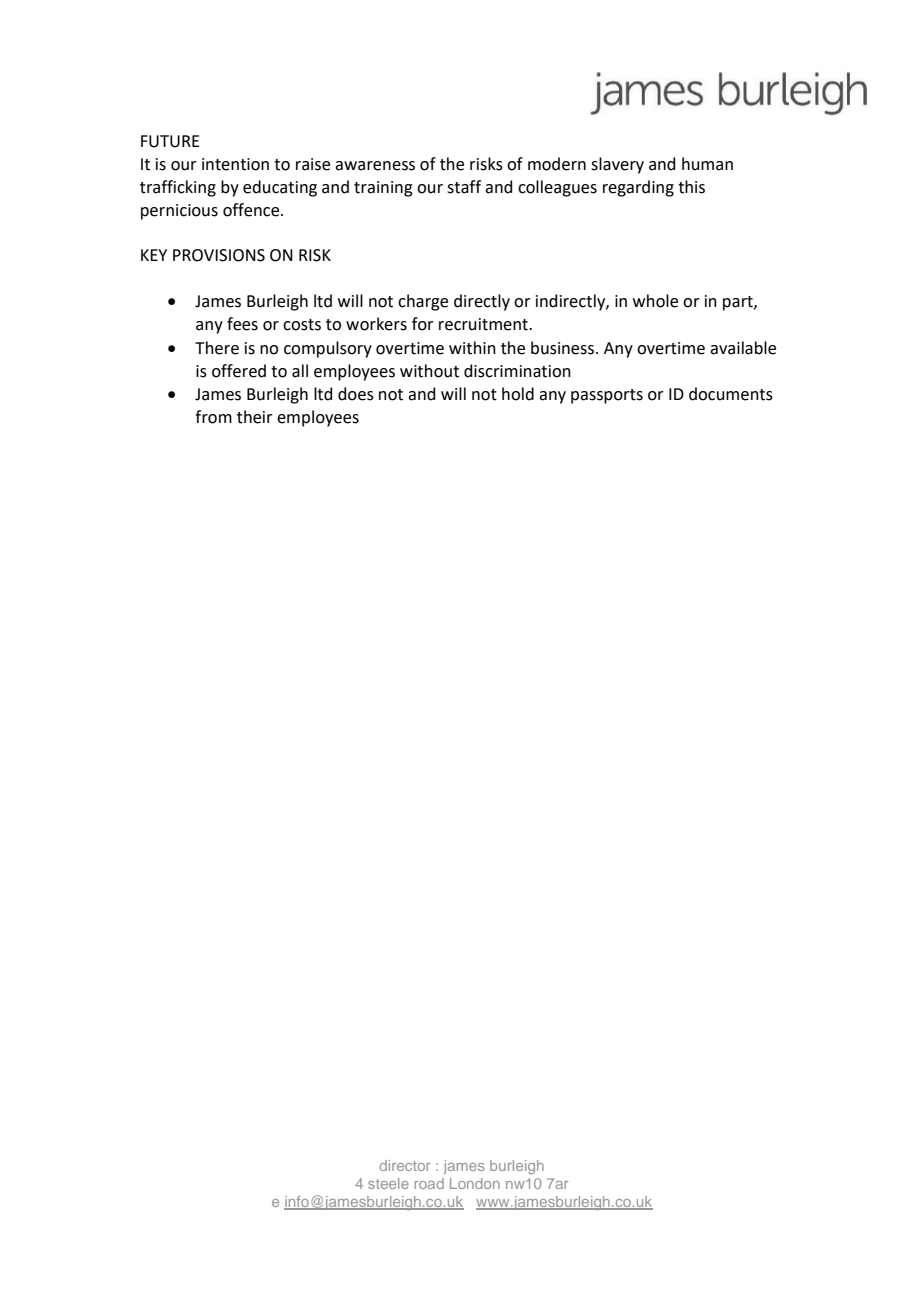 Image resolution: width=924 pixels, height=1308 pixels. Describe the element at coordinates (213, 417) in the screenshot. I see `from` at that location.
